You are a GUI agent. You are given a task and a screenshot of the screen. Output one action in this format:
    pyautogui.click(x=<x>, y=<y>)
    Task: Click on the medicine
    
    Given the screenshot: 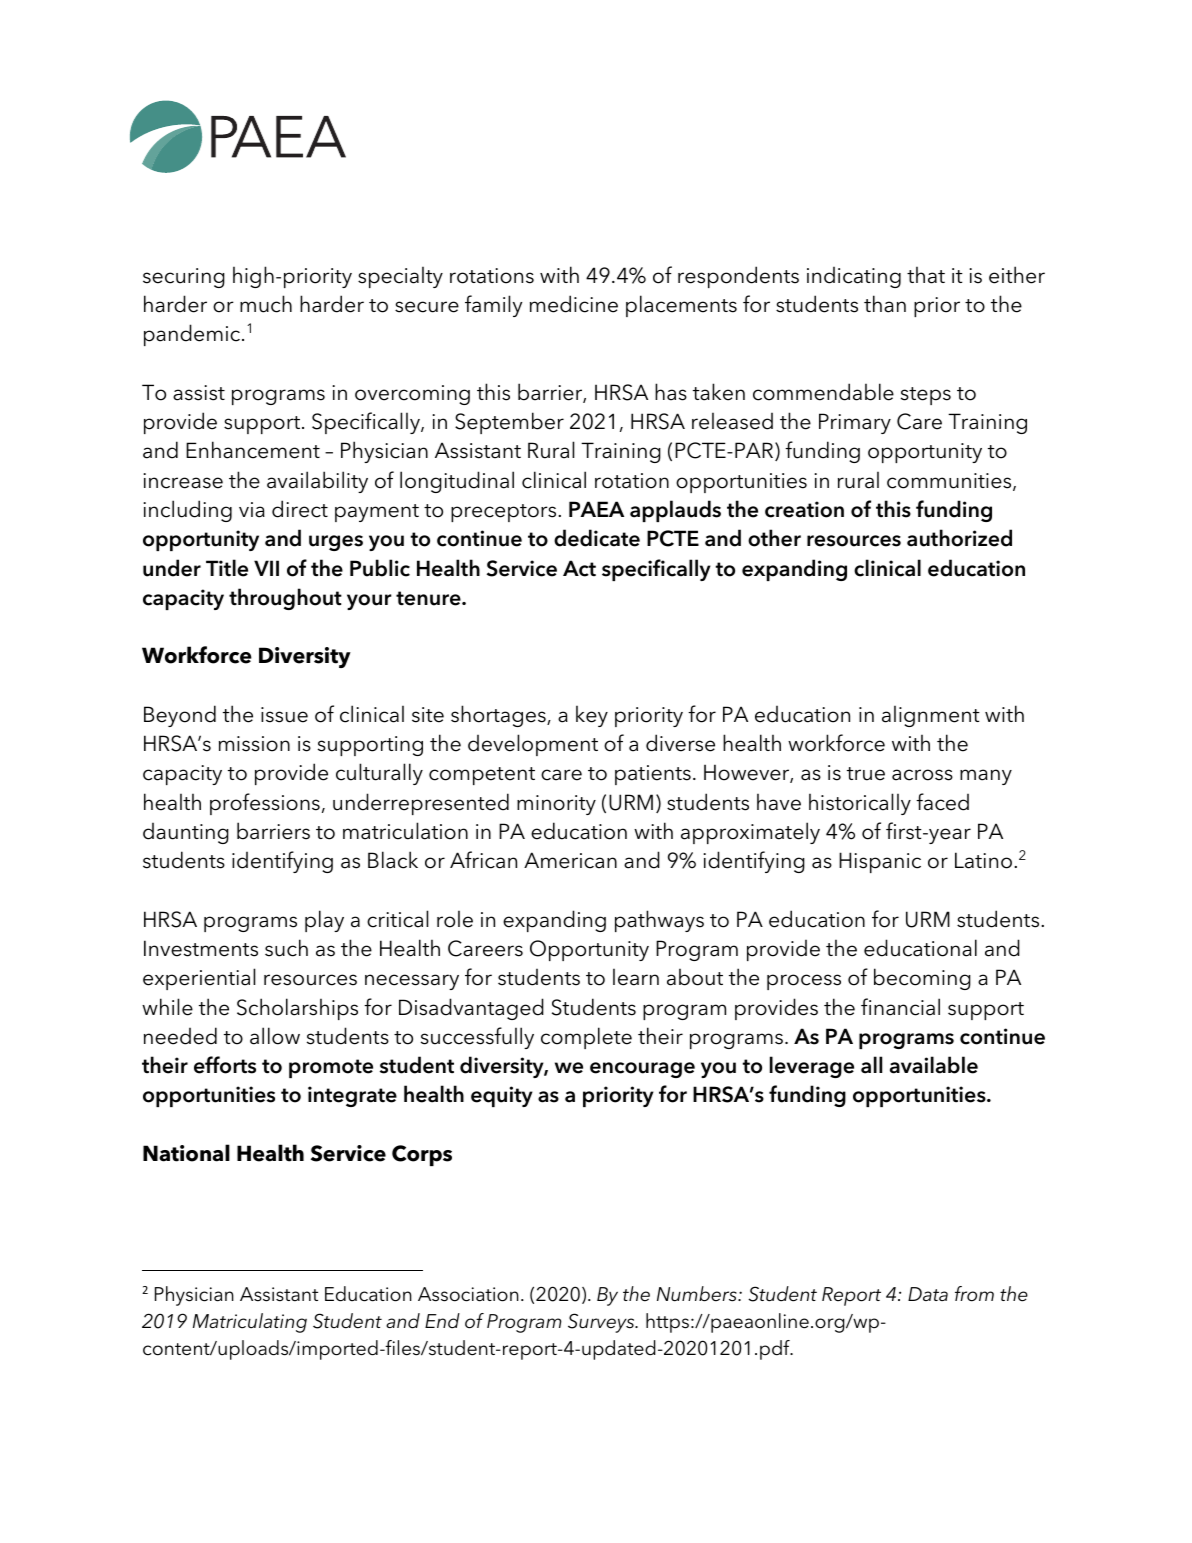 What is the action you would take?
    pyautogui.click(x=574, y=304)
